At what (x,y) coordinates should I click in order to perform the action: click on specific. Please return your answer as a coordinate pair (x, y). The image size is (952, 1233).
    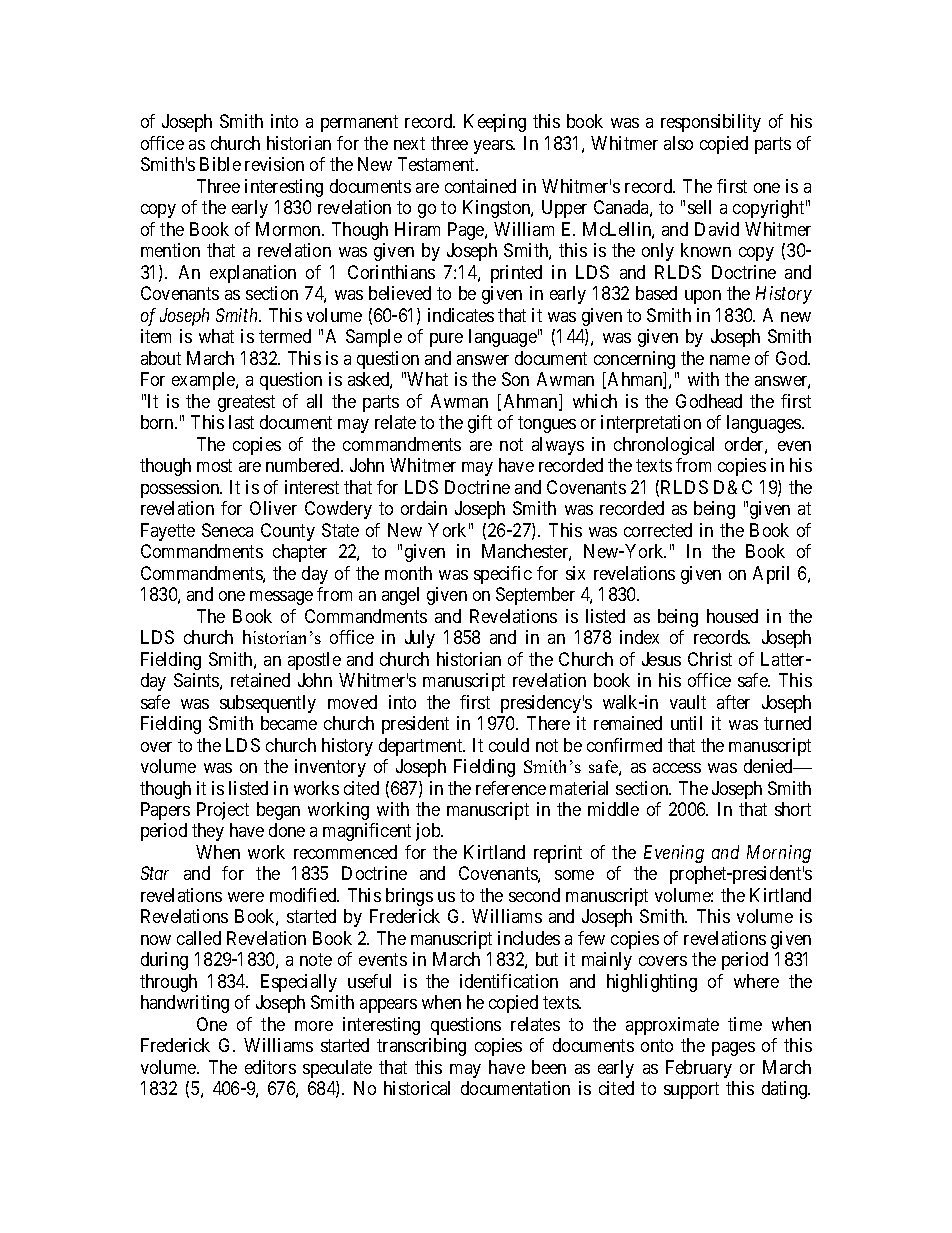
    Looking at the image, I should click on (503, 575).
